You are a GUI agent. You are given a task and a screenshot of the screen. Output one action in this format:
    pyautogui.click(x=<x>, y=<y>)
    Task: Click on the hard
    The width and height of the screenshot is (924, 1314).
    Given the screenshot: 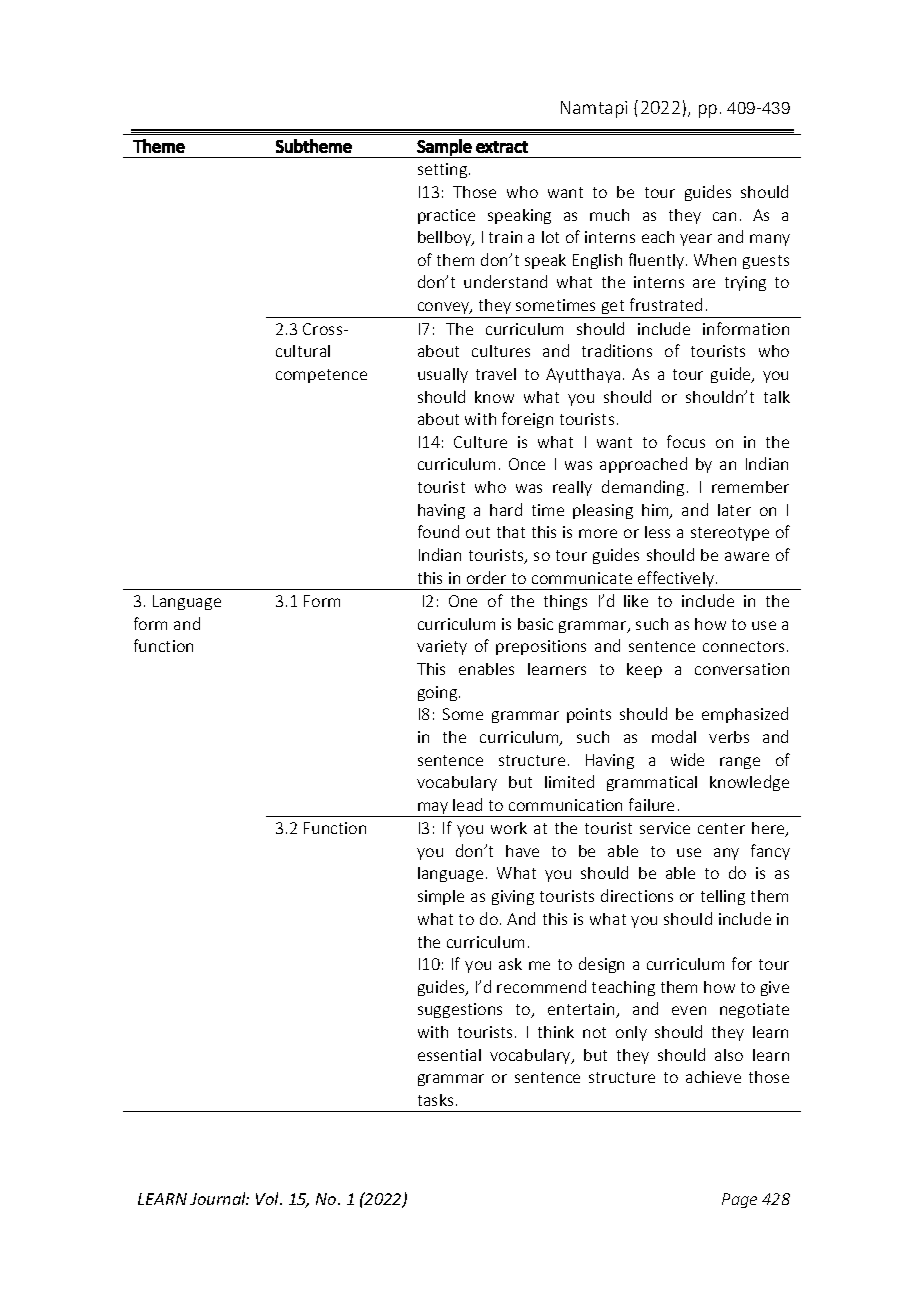 What is the action you would take?
    pyautogui.click(x=506, y=509)
